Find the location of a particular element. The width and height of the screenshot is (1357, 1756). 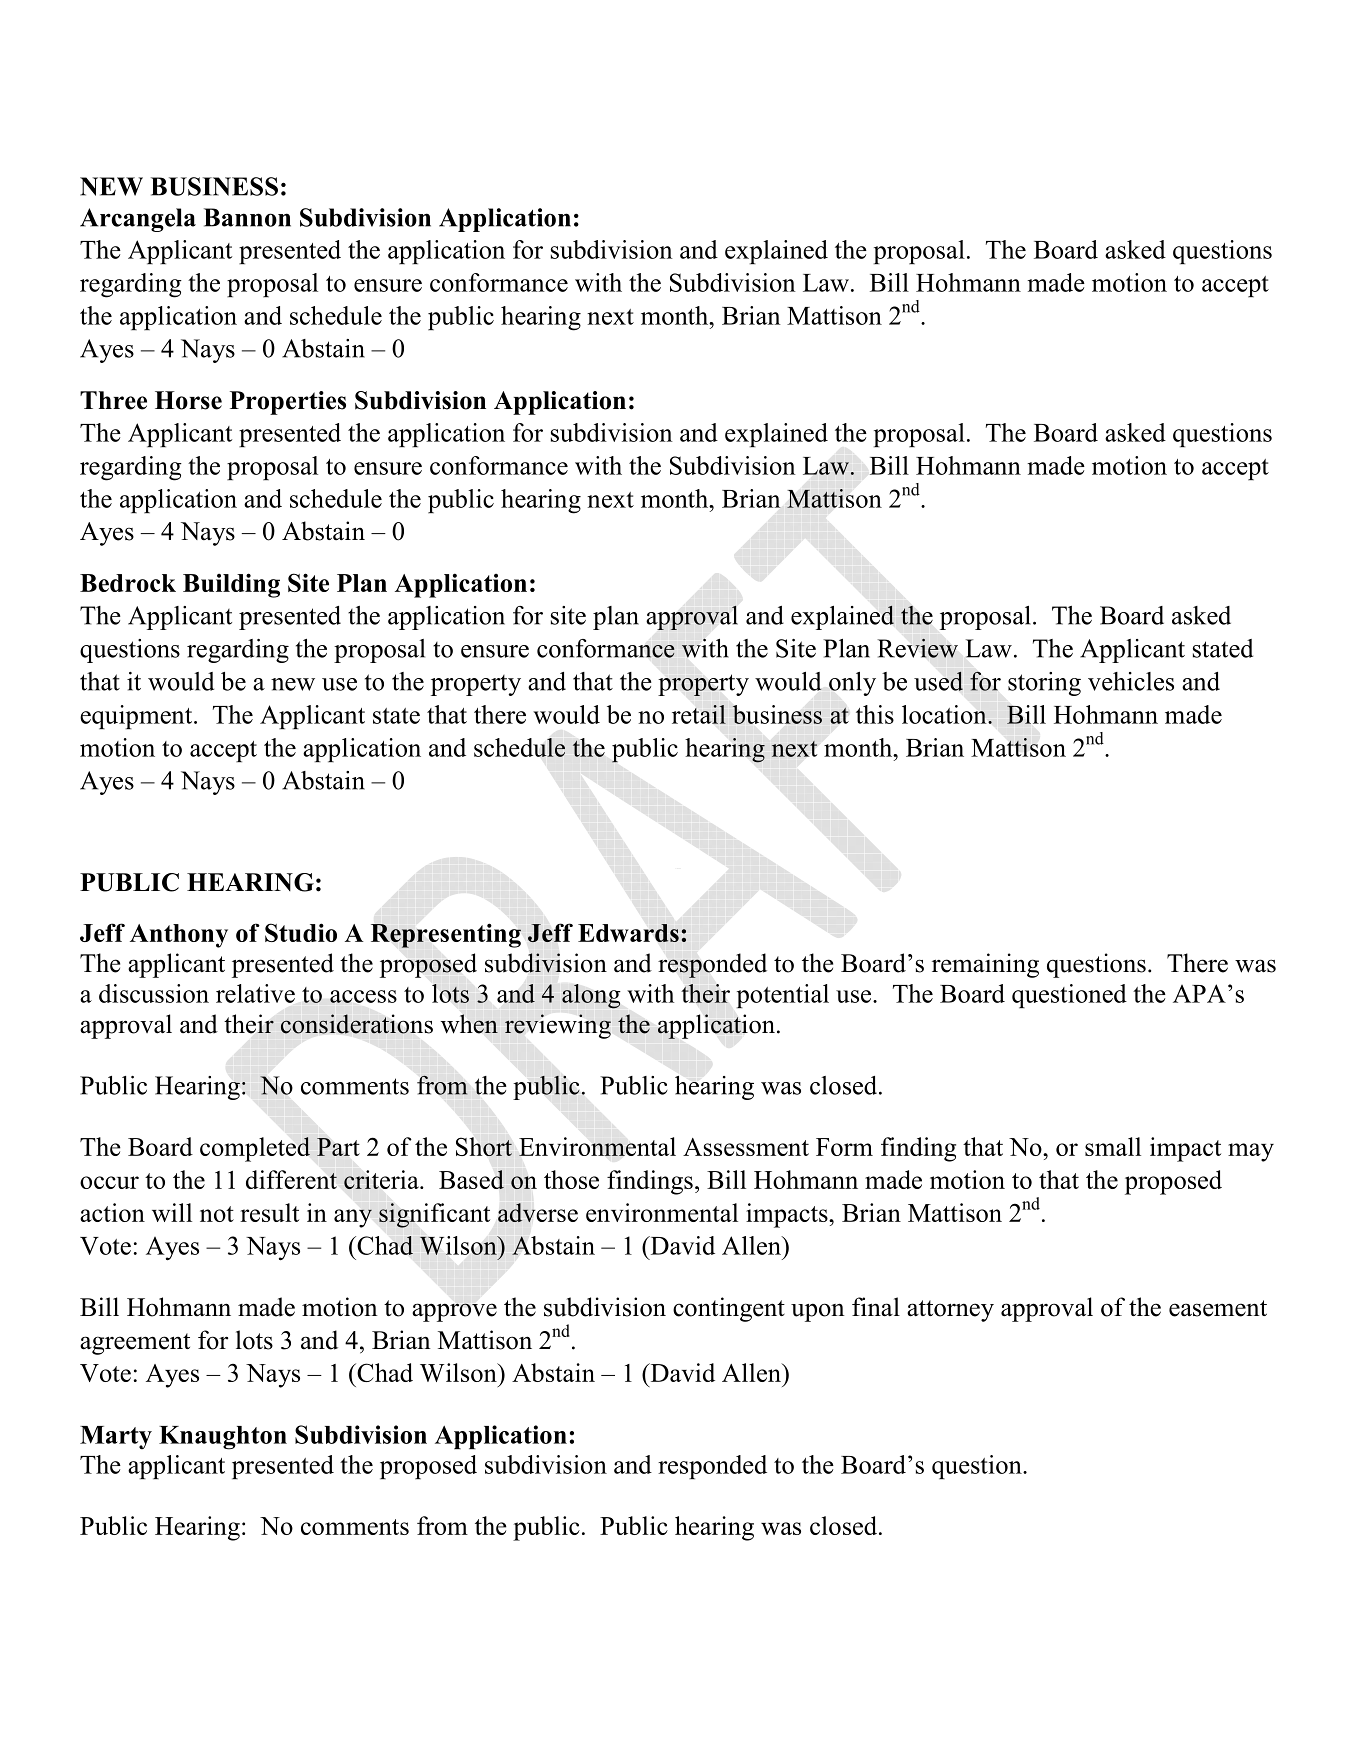

Building is located at coordinates (231, 585).
